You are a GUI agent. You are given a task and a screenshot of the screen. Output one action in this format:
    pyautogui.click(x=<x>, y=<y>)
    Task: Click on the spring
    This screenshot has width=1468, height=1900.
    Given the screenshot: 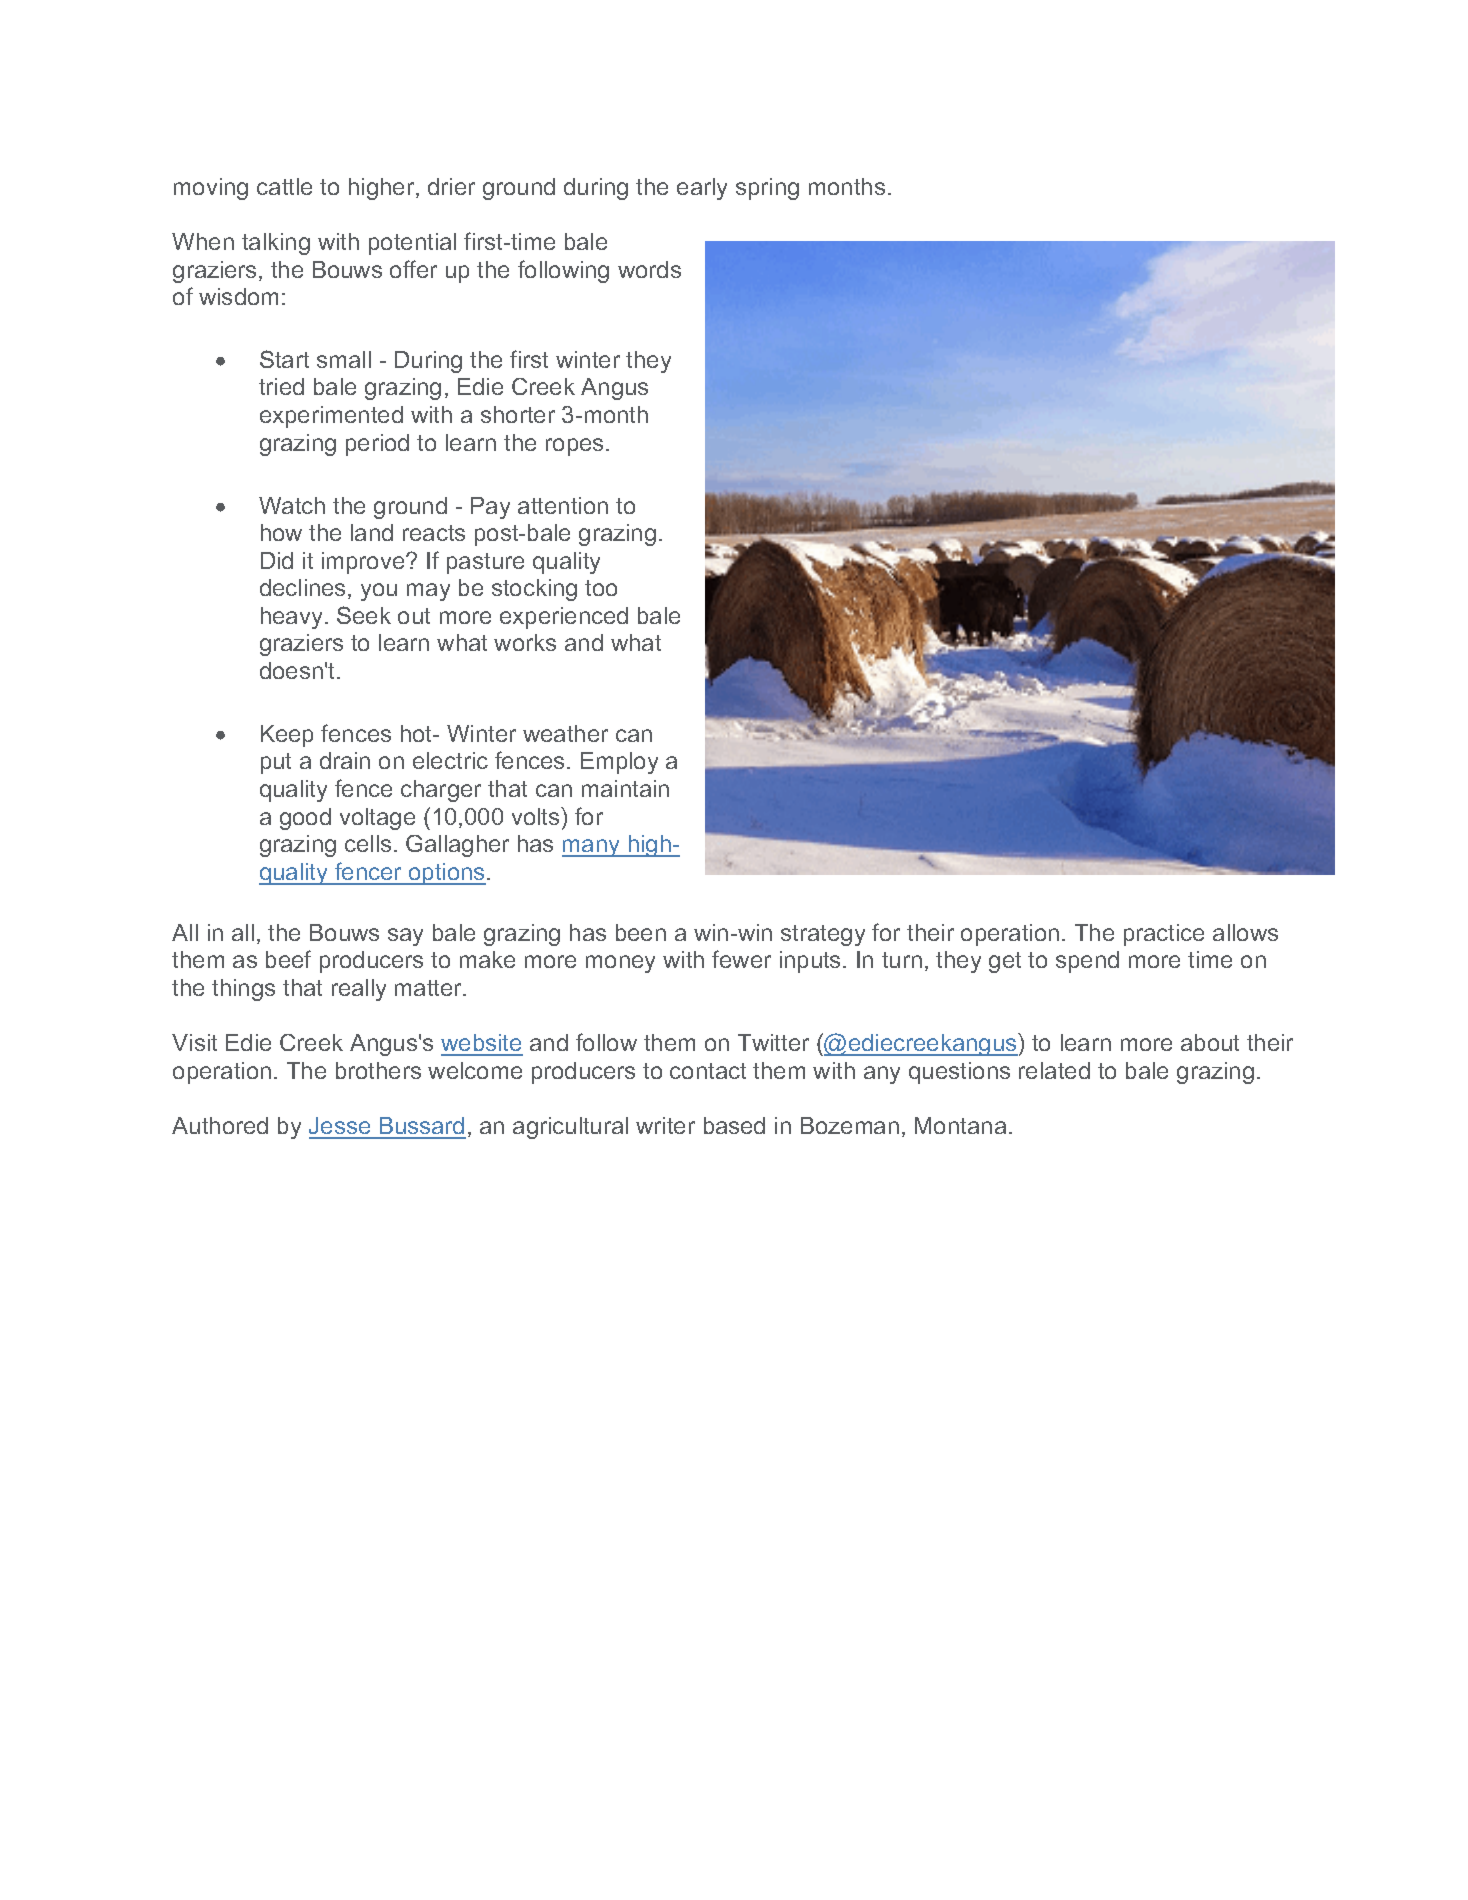 What is the action you would take?
    pyautogui.click(x=767, y=189)
